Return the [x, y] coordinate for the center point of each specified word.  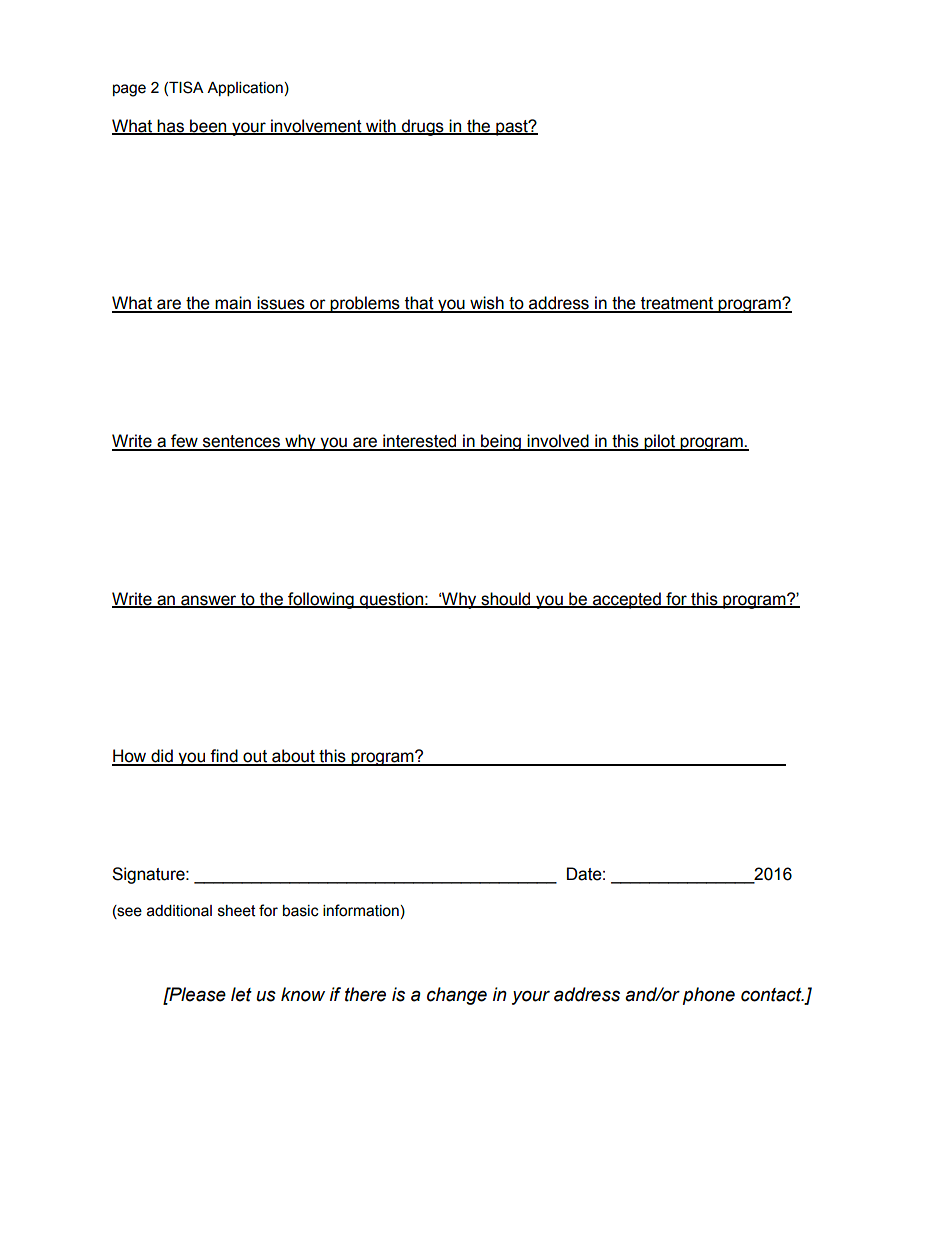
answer [209, 601]
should [506, 599]
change [457, 996]
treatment [677, 304]
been [208, 127]
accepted [627, 600]
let [241, 994]
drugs [423, 127]
